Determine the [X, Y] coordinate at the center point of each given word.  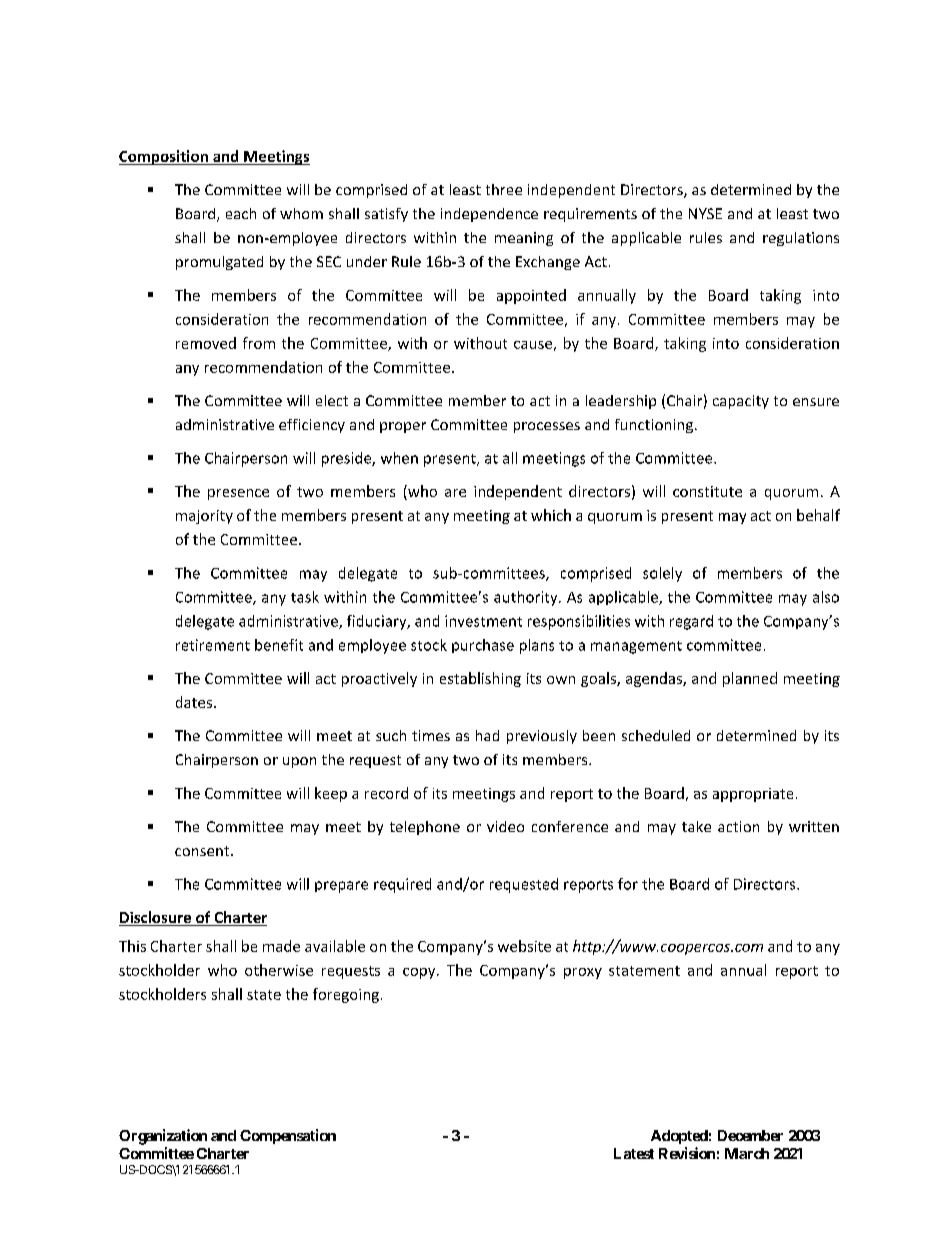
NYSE [705, 213]
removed [206, 343]
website [524, 946]
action [738, 826]
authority [527, 598]
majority [204, 517]
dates [194, 702]
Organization [163, 1137]
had [487, 735]
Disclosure [156, 918]
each [241, 213]
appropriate [753, 795]
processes [547, 427]
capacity [741, 402]
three [504, 189]
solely [662, 574]
